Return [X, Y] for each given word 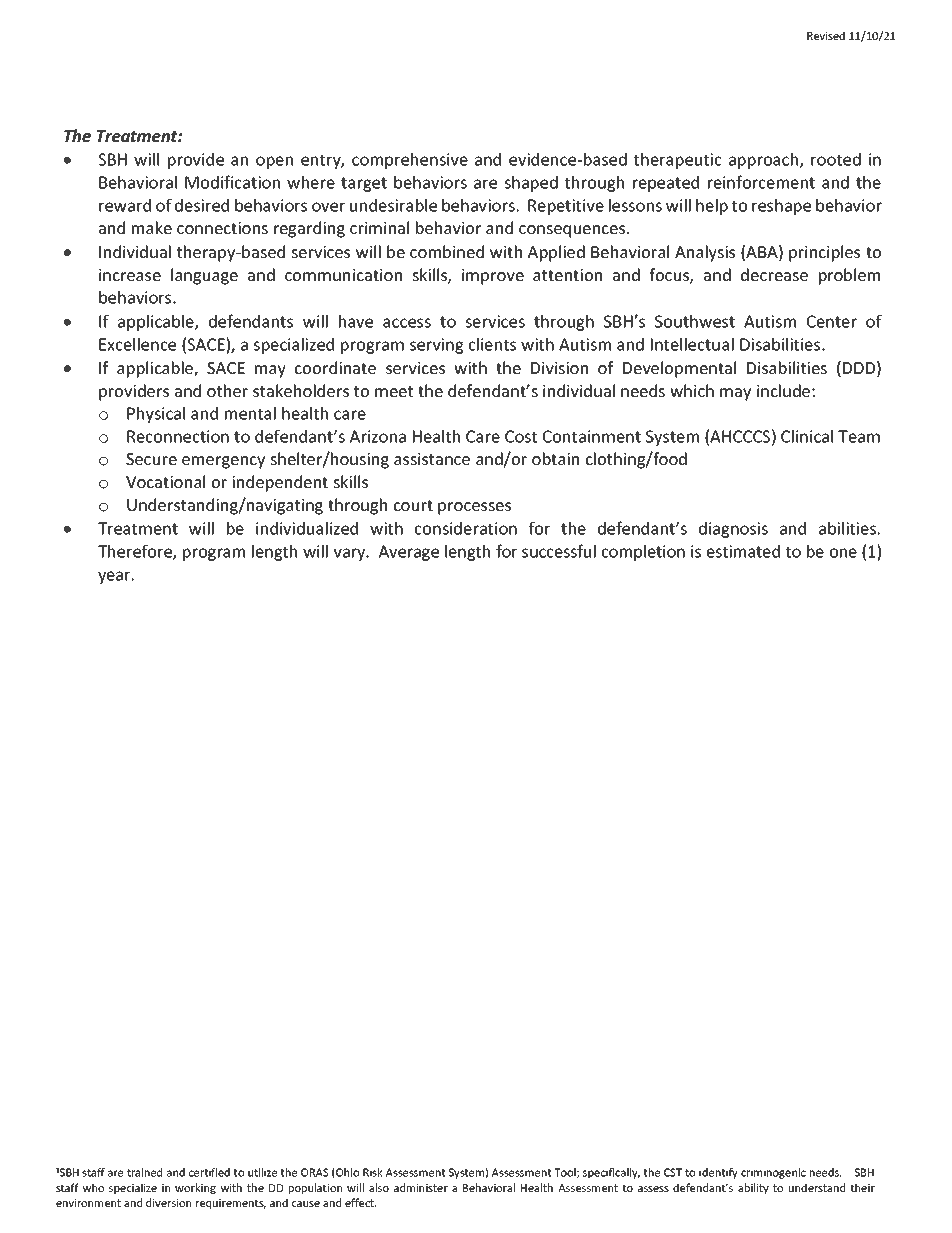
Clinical [807, 436]
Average [409, 553]
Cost [521, 436]
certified [209, 1172]
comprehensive [410, 161]
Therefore [136, 552]
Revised [826, 35]
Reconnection [178, 436]
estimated [743, 551]
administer [421, 1187]
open [274, 162]
